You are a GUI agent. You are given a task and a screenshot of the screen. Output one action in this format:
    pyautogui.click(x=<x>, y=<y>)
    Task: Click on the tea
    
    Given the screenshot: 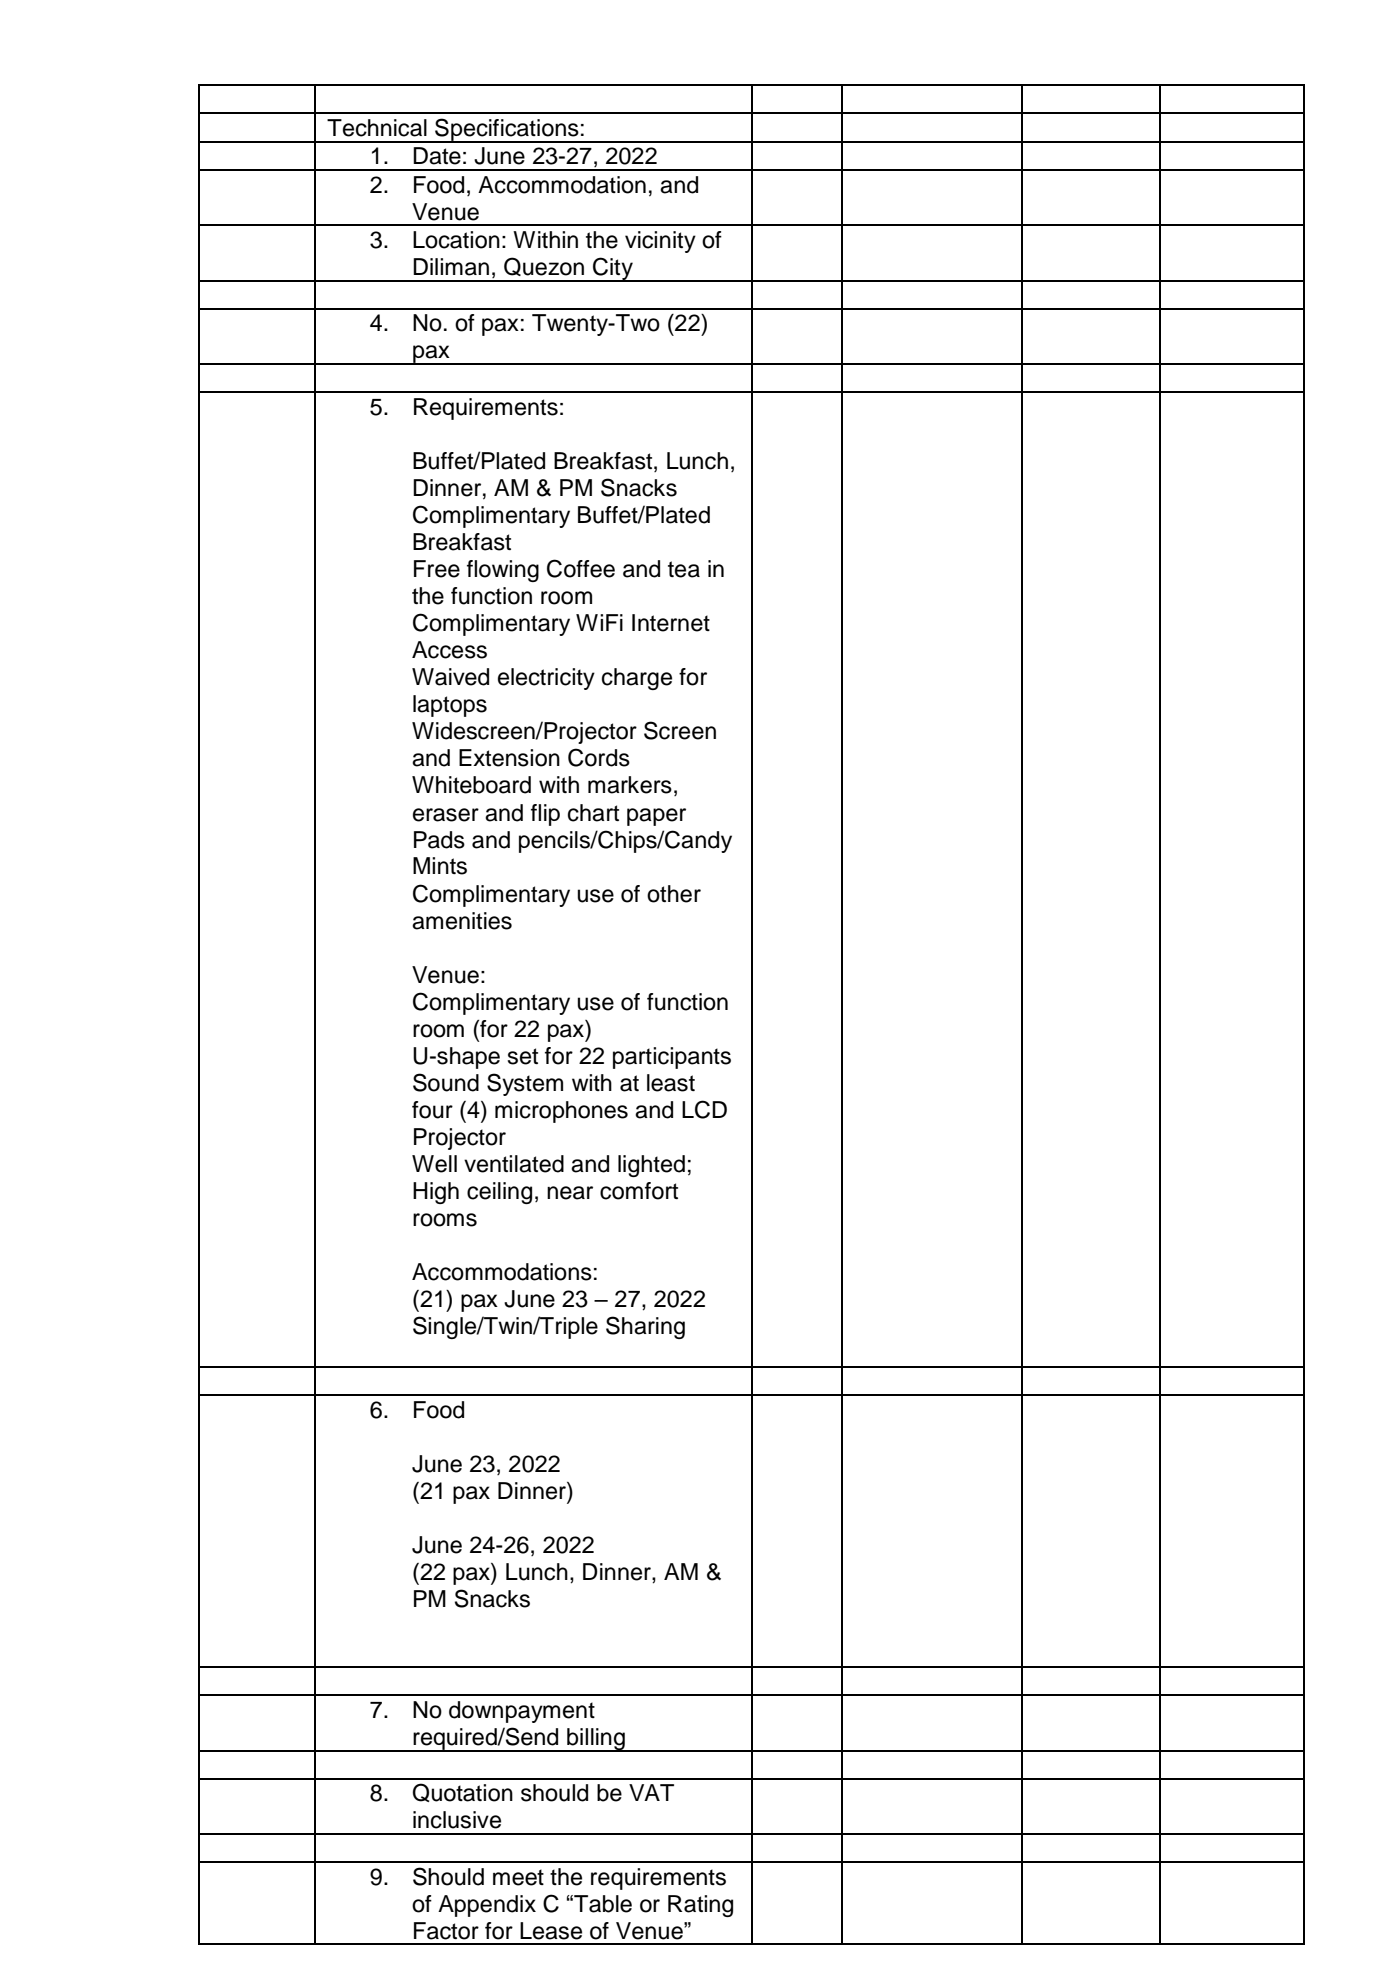 What is the action you would take?
    pyautogui.click(x=684, y=569)
